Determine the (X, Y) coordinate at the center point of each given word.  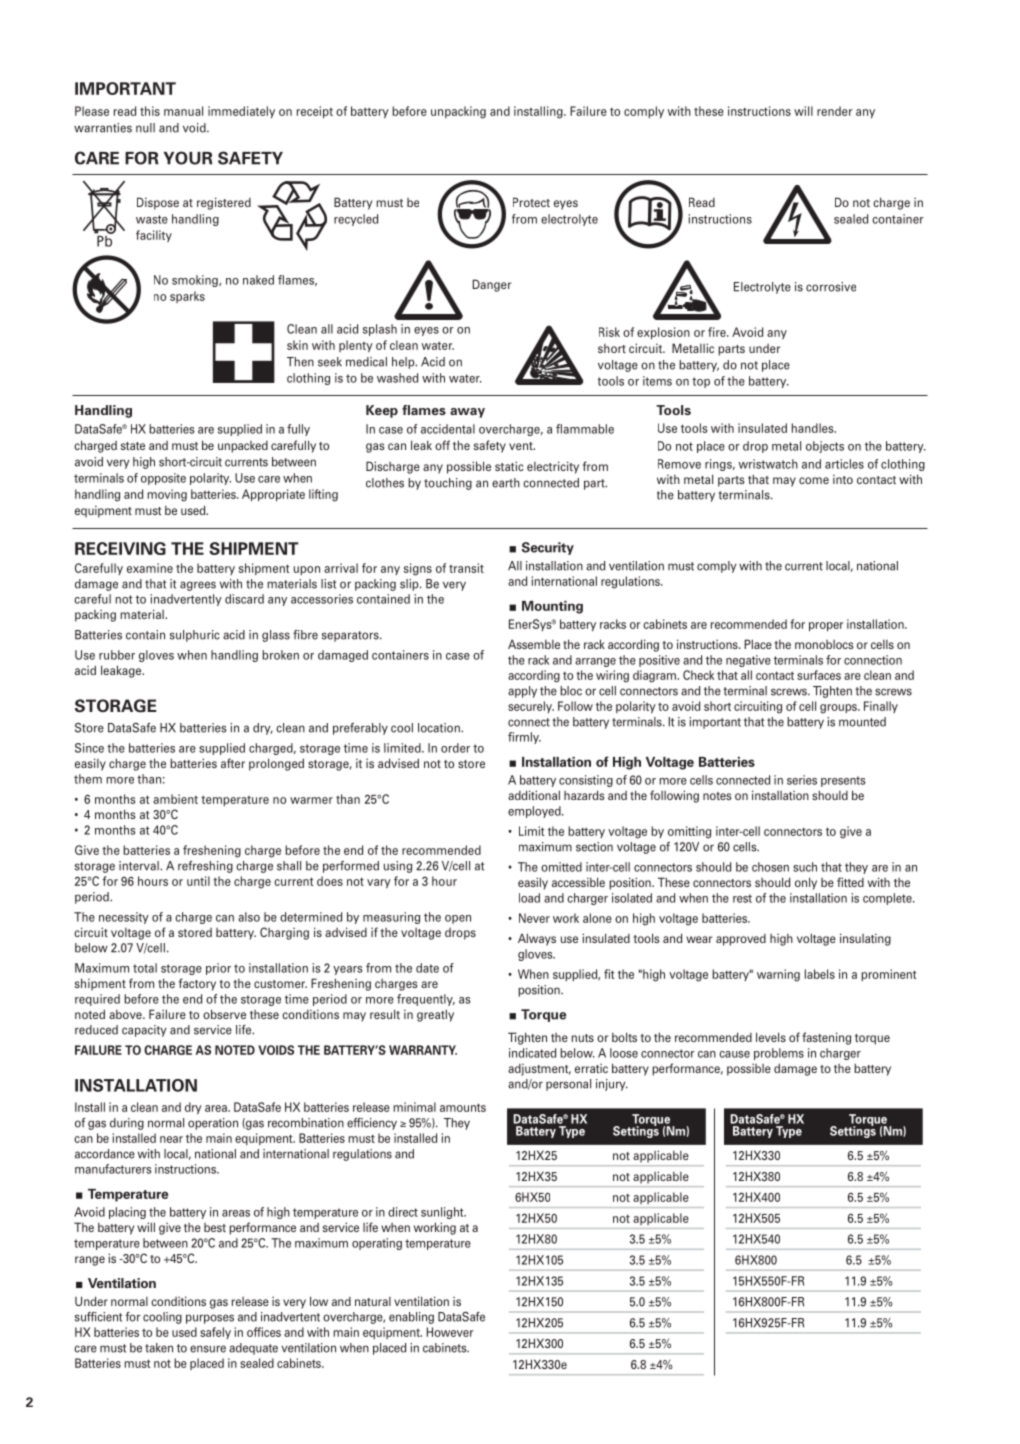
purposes (210, 1319)
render (835, 111)
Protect (531, 202)
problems (779, 1054)
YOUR (188, 158)
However (450, 1332)
